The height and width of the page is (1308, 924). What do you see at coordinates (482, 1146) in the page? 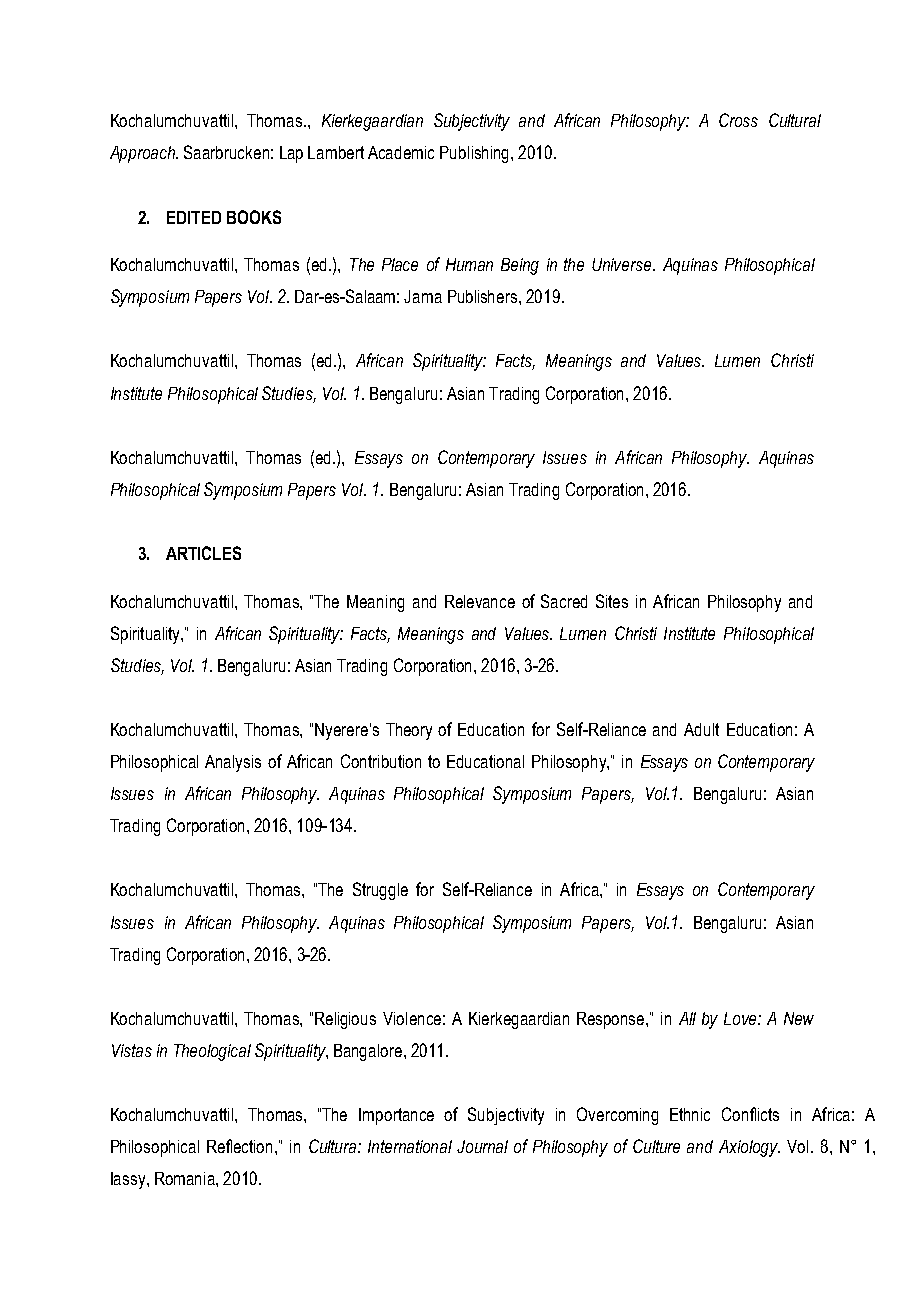
I see `Journal` at bounding box center [482, 1146].
